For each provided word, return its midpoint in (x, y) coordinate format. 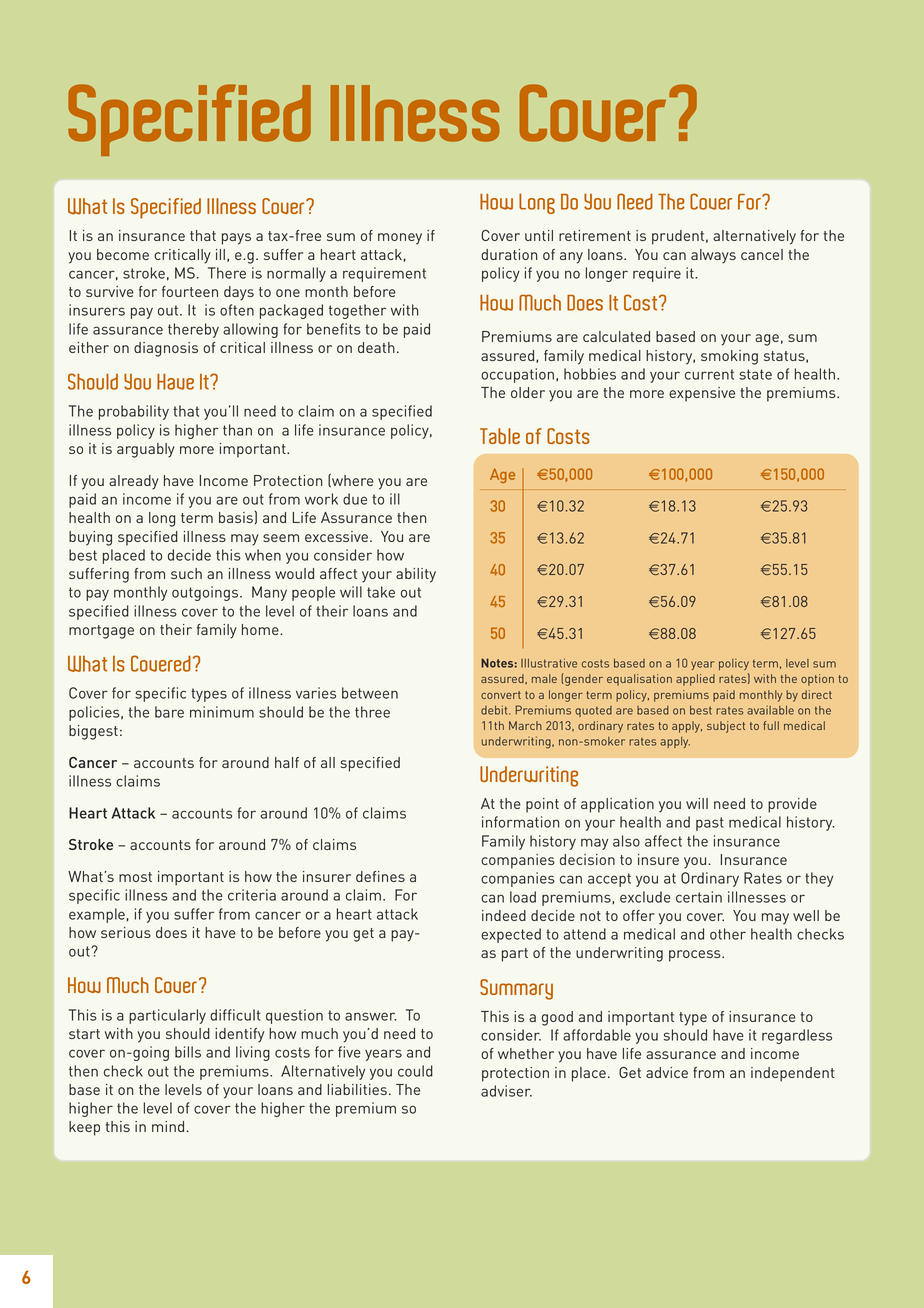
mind (168, 1126)
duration (509, 254)
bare (169, 712)
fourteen (190, 291)
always (713, 256)
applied (695, 680)
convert (501, 695)
